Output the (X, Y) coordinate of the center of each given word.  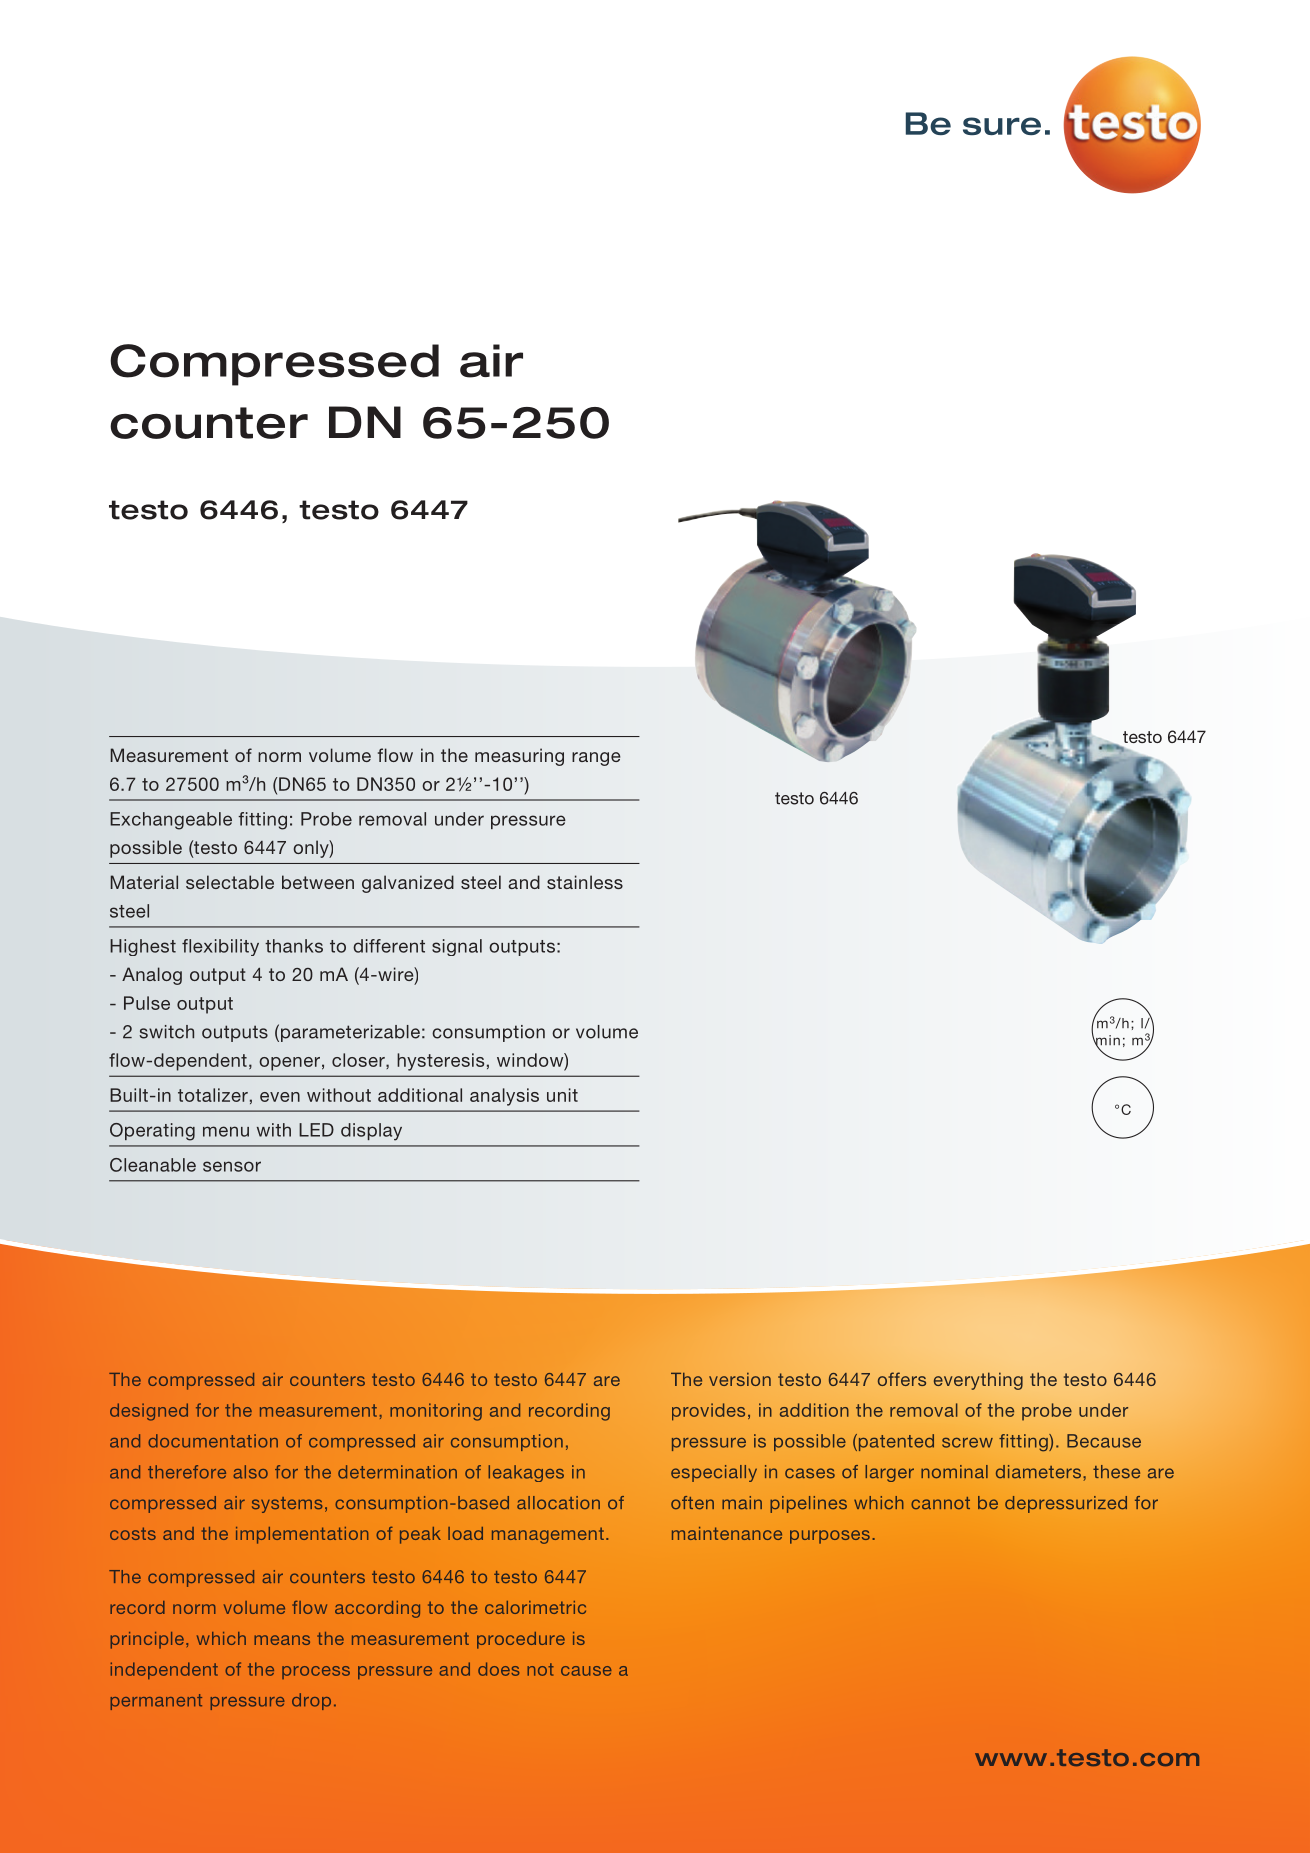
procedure (521, 1640)
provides (708, 1412)
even (280, 1097)
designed (149, 1412)
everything (978, 1381)
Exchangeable (171, 821)
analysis (504, 1097)
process (316, 1672)
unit (562, 1095)
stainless (585, 882)
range (596, 759)
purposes (830, 1537)
